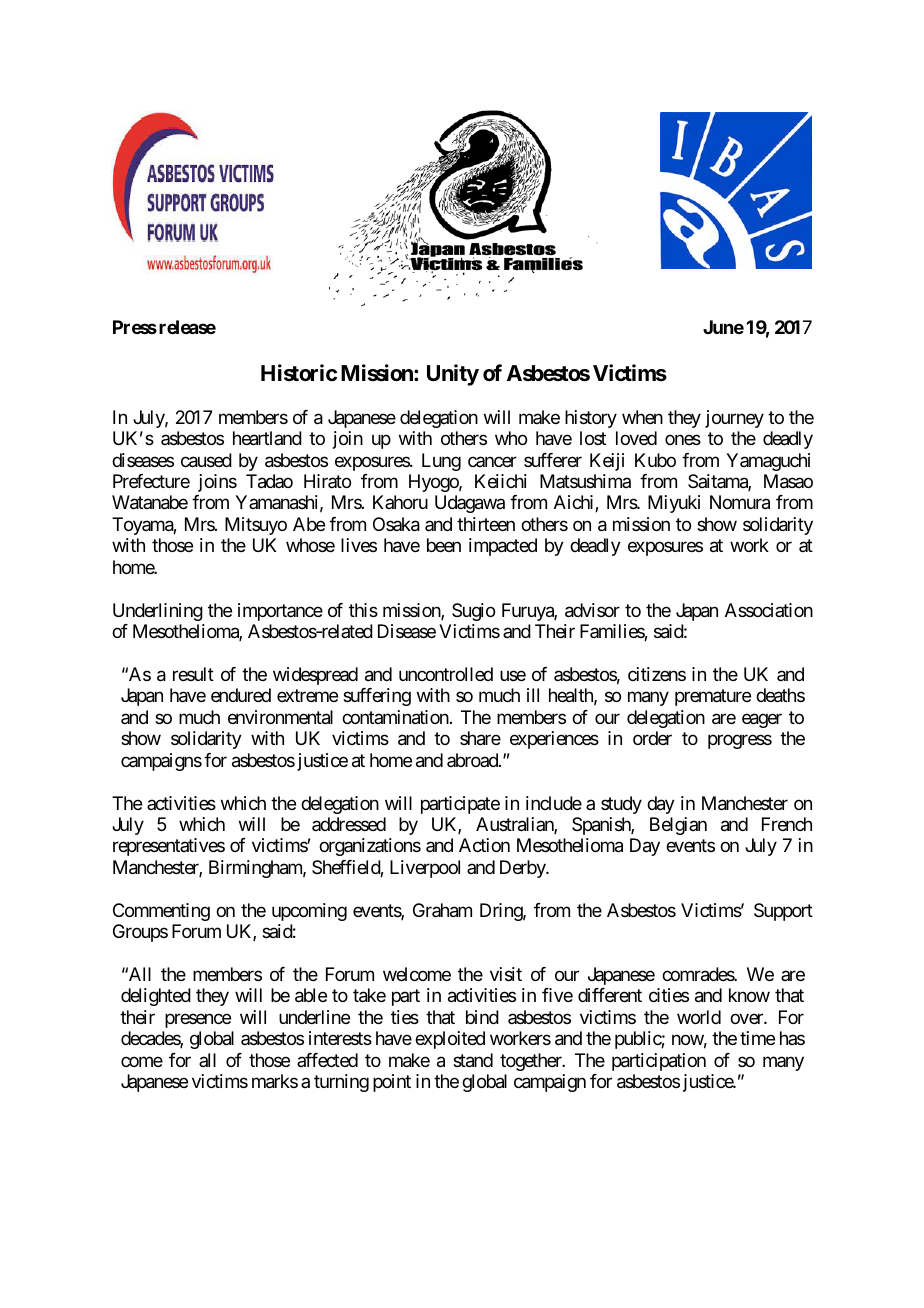  What do you see at coordinates (762, 720) in the screenshot?
I see `eager` at bounding box center [762, 720].
